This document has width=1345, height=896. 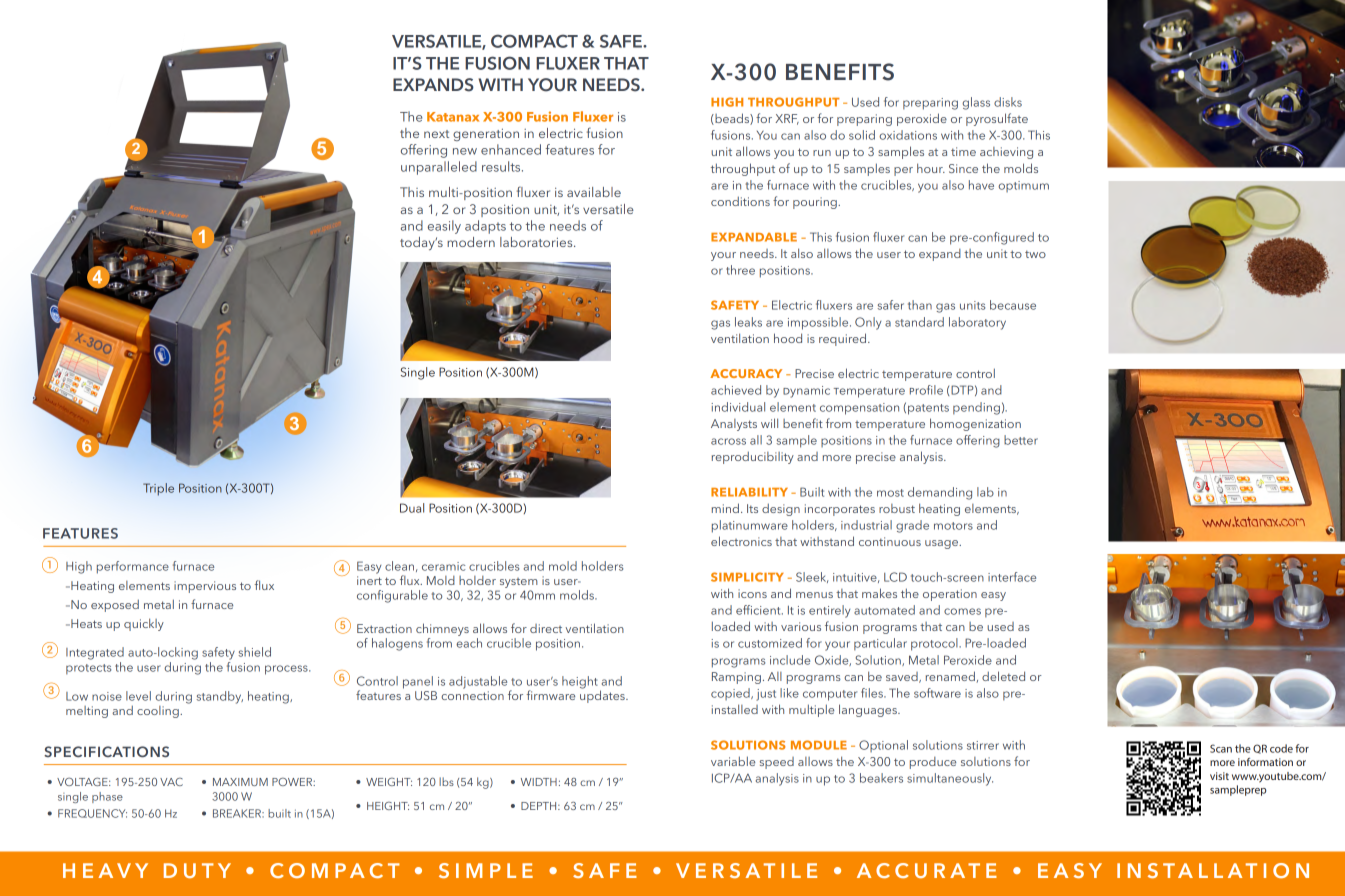 I want to click on variable, so click(x=733, y=761).
